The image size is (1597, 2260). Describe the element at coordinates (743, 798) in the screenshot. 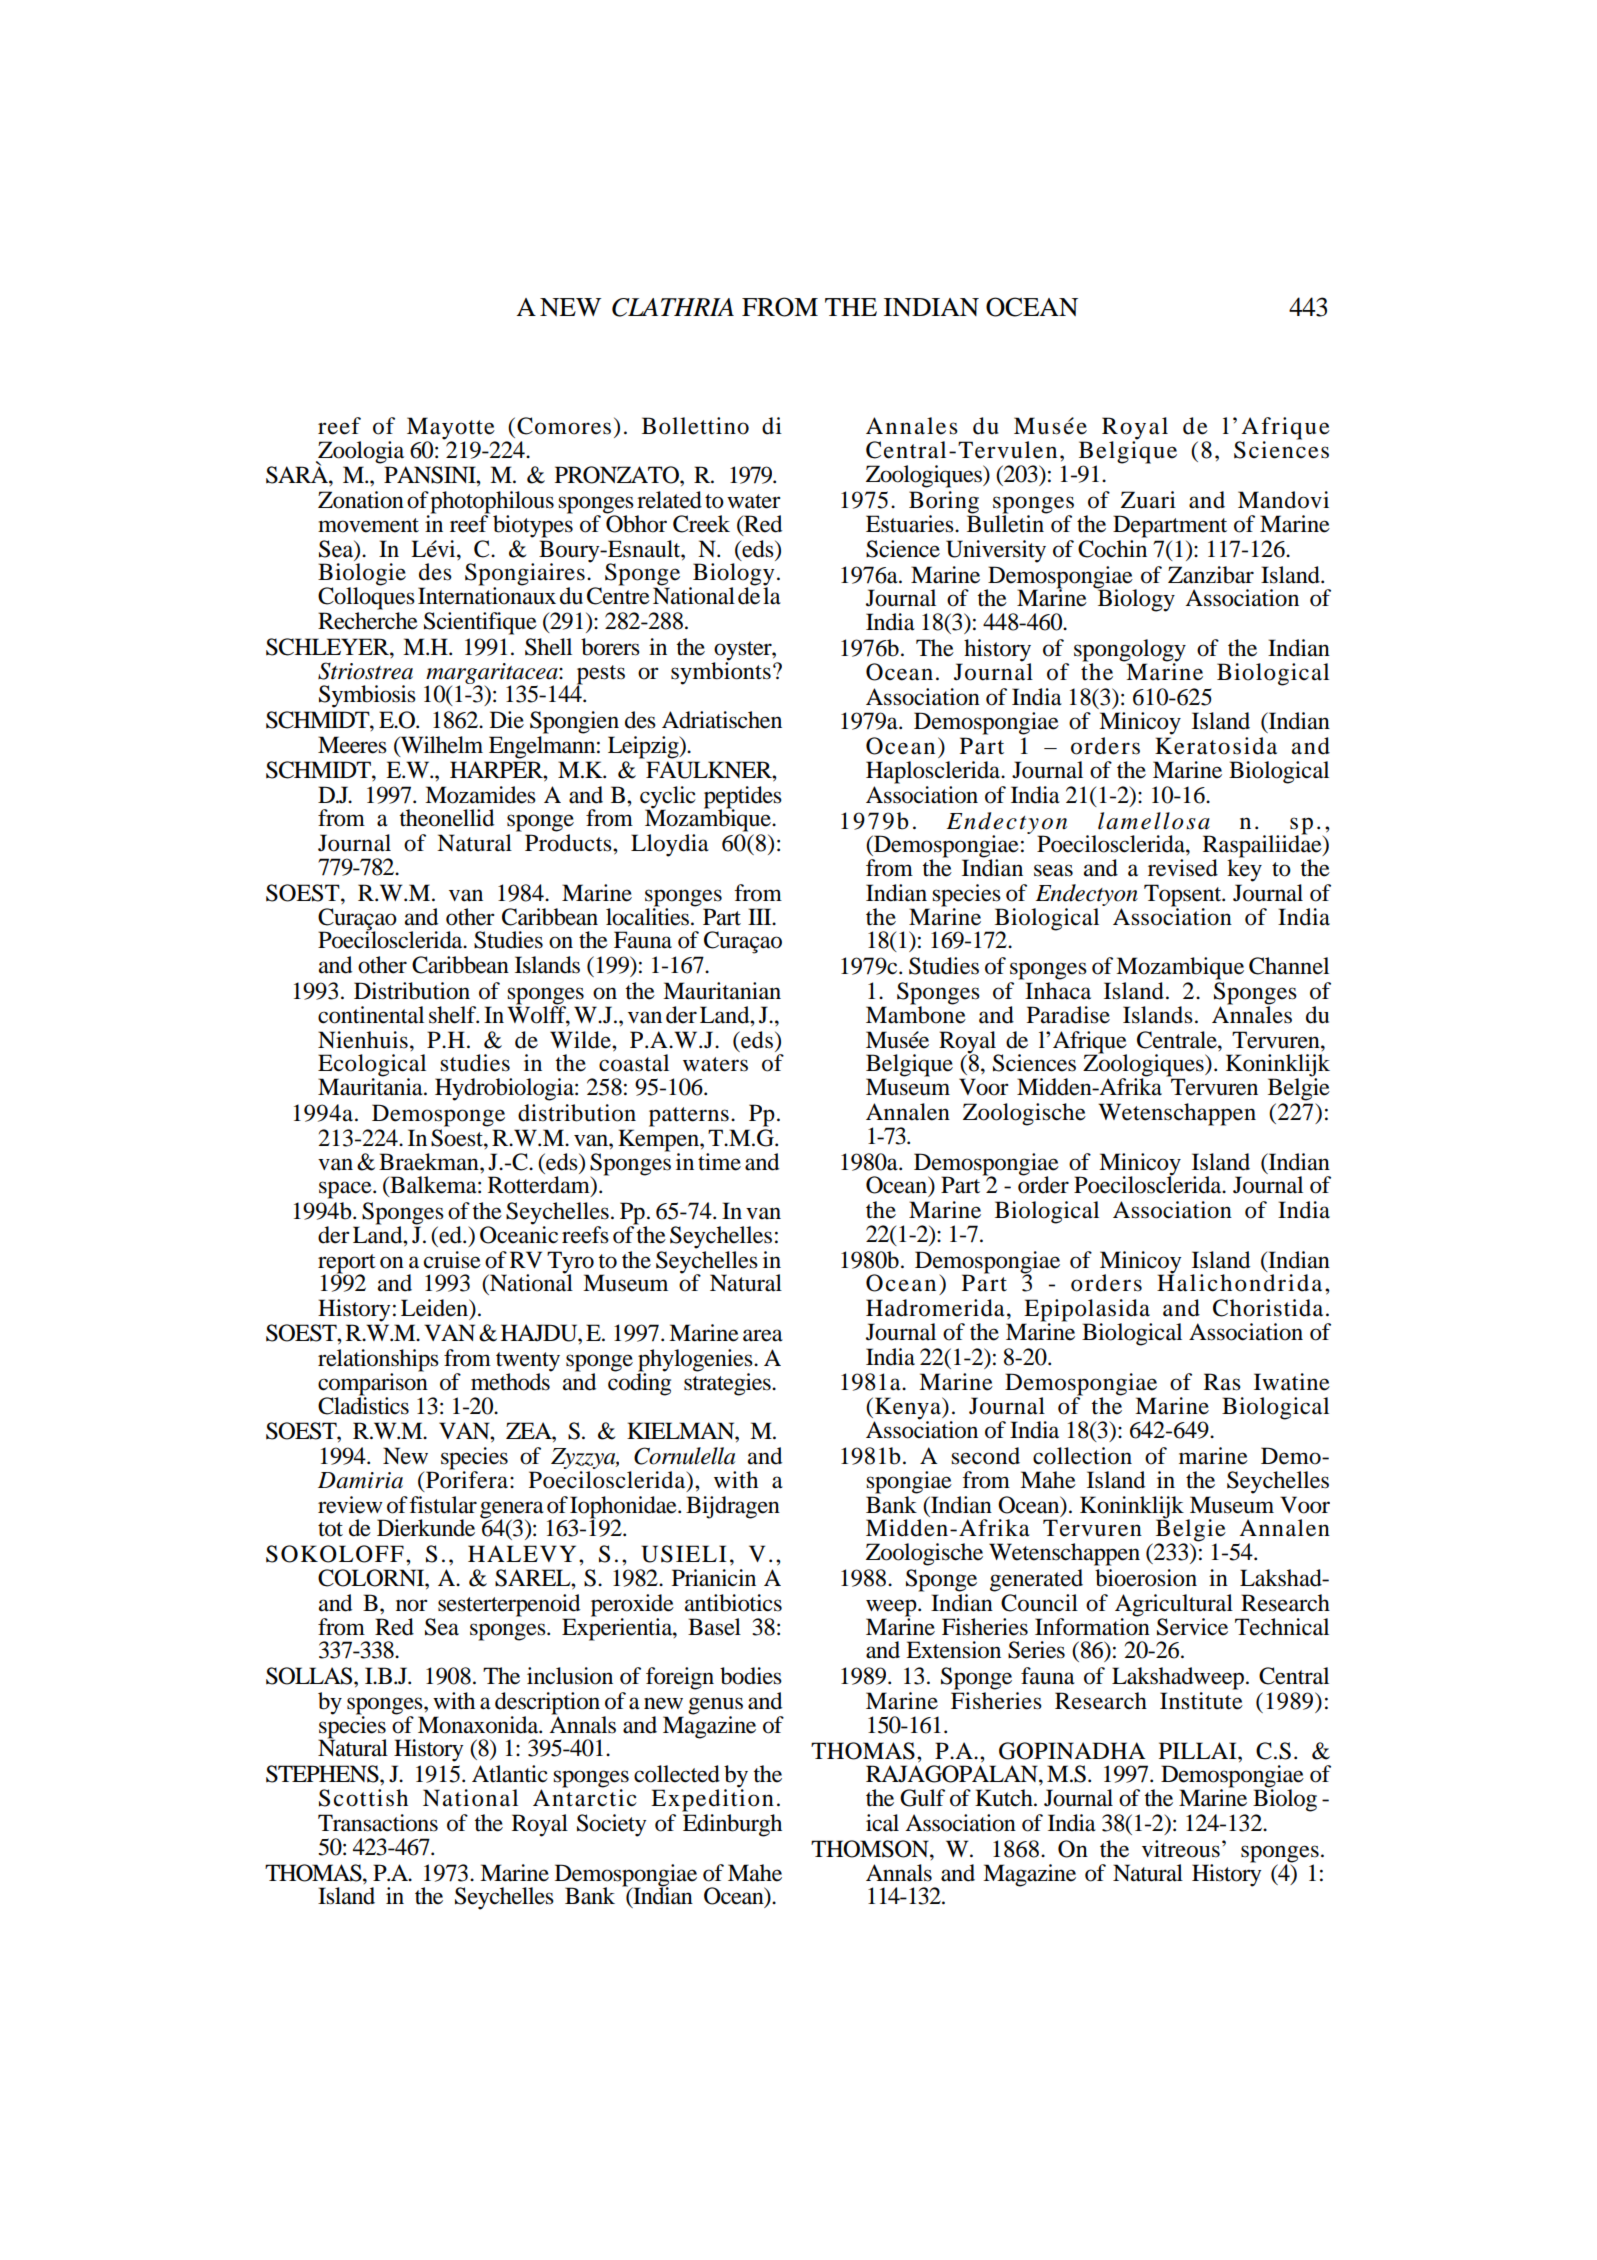

I see `peptides` at that location.
